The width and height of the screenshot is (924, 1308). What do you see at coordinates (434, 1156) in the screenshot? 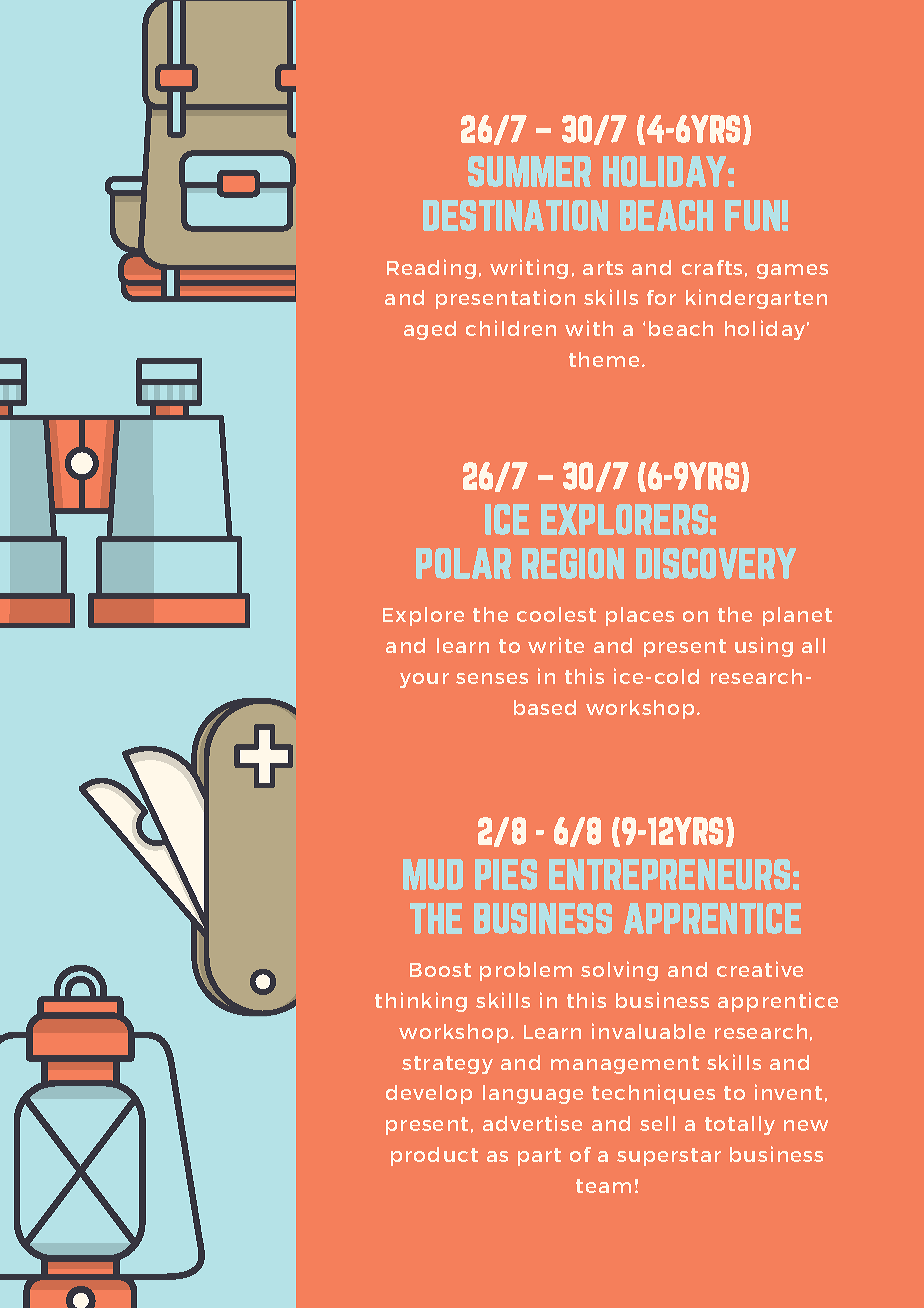
I see `product` at bounding box center [434, 1156].
